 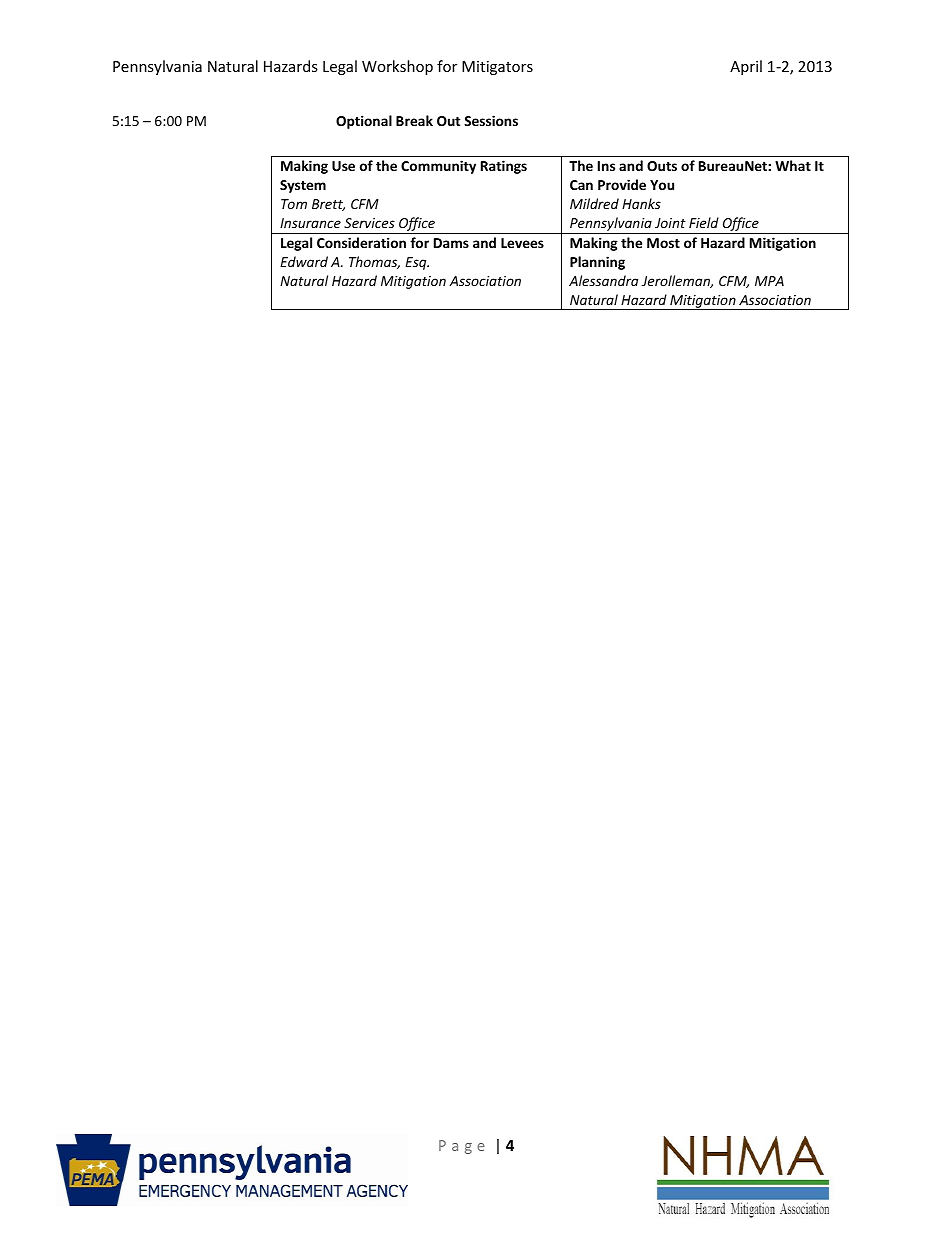 I want to click on April, so click(x=746, y=67).
